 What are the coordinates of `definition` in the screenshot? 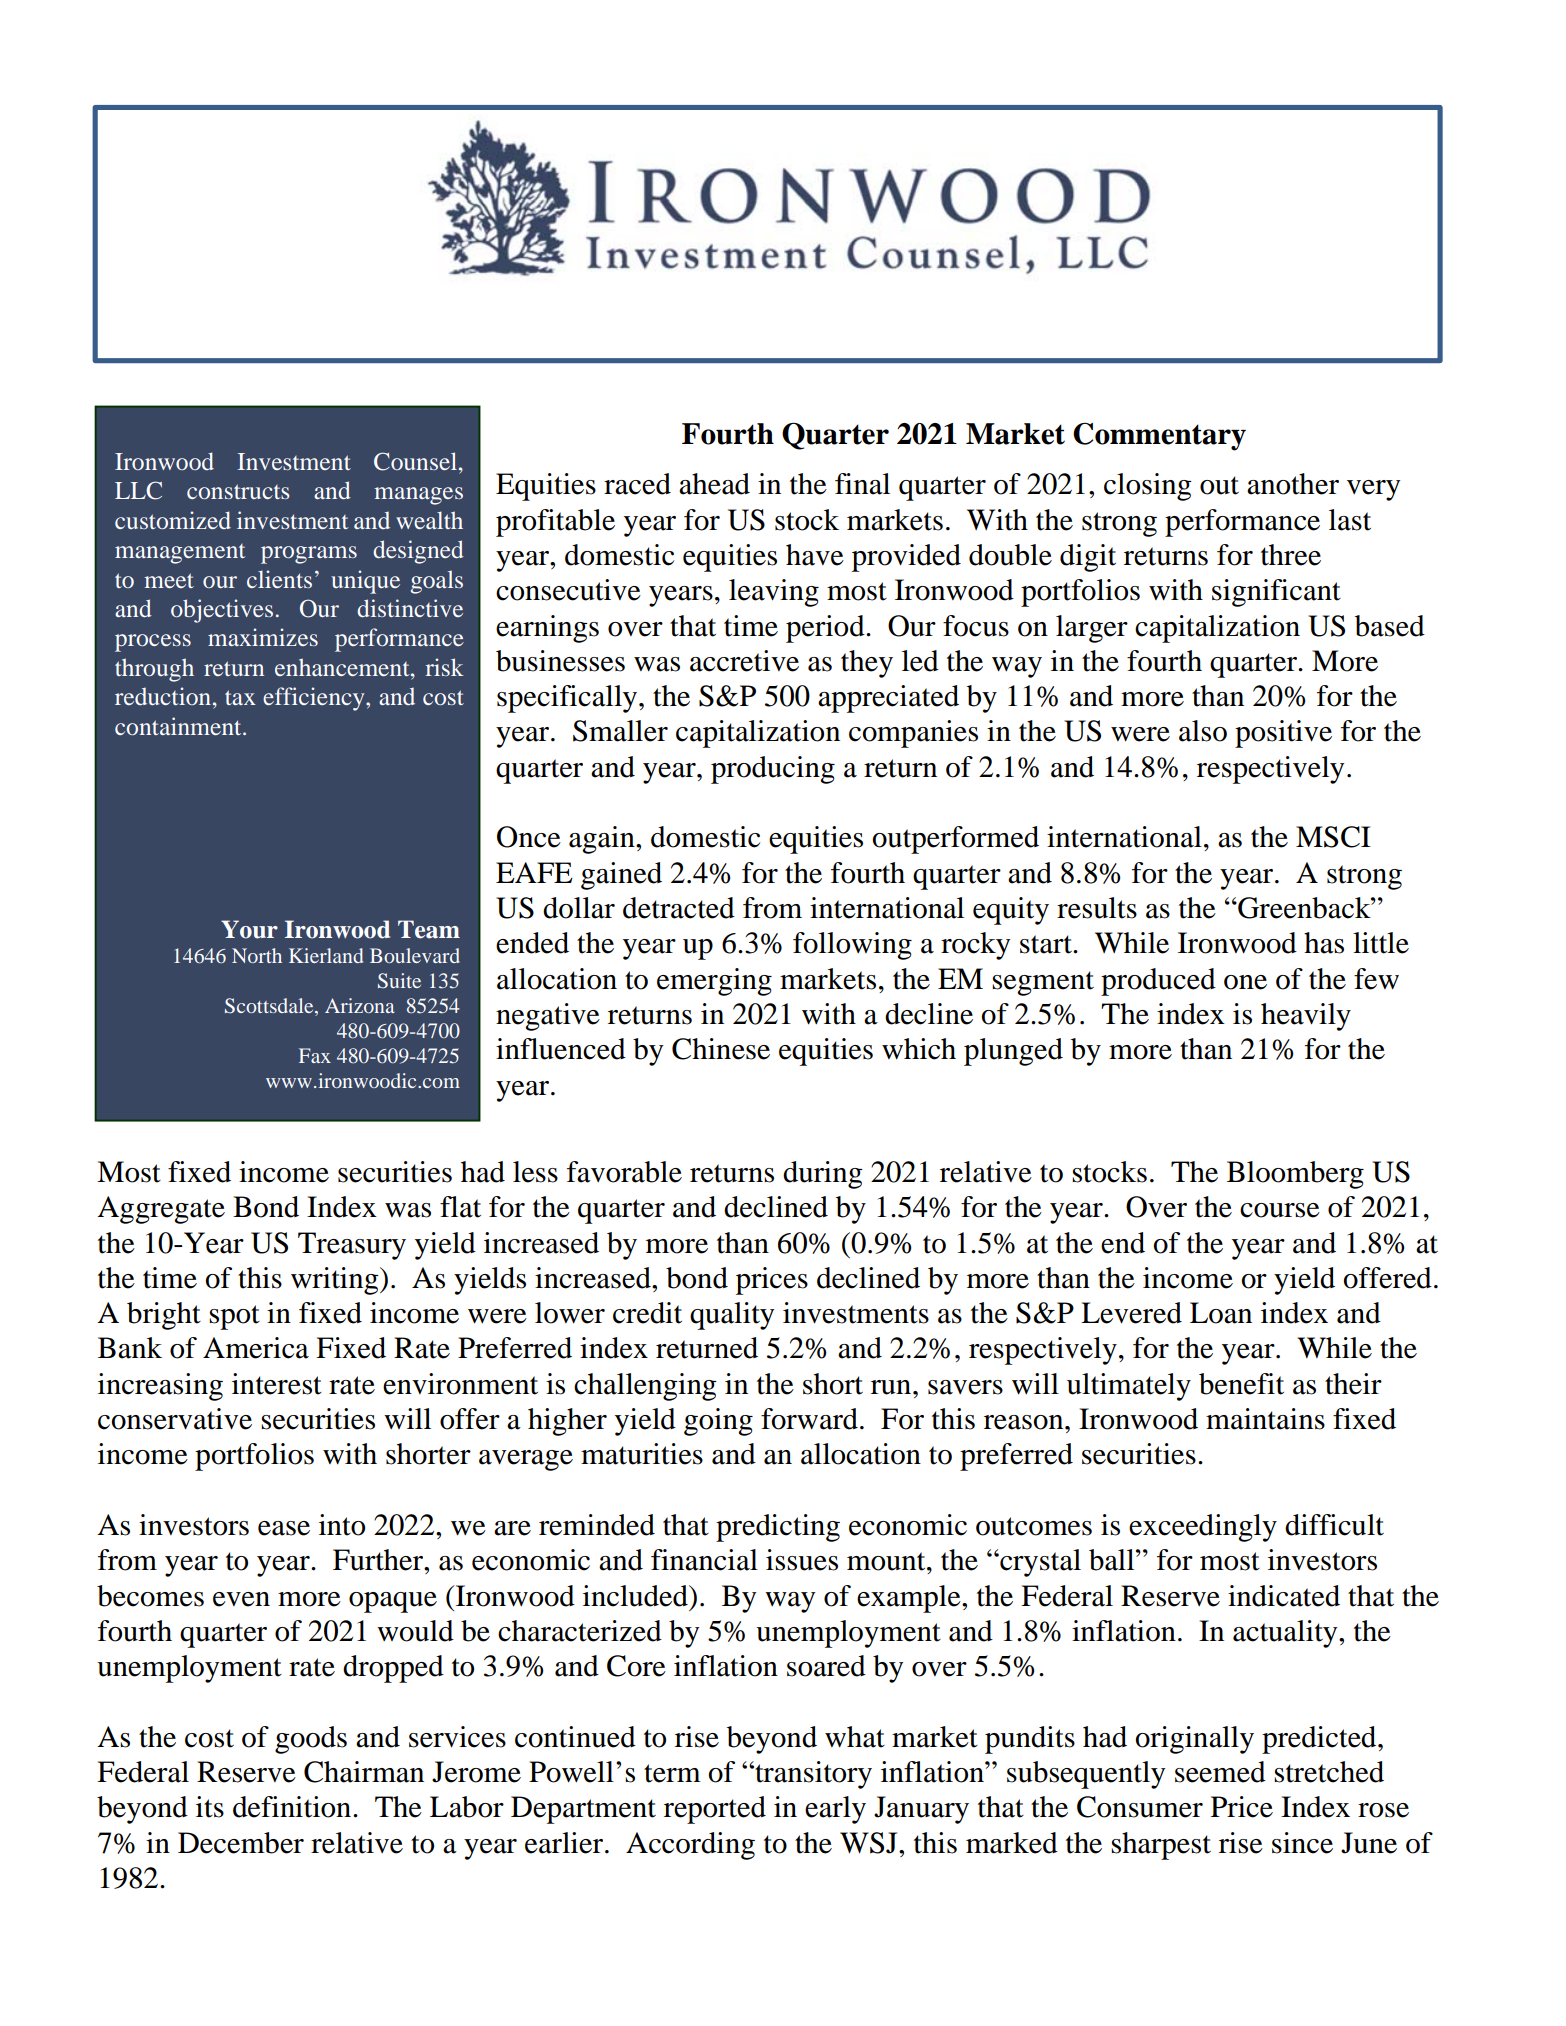 It's located at (293, 1807).
